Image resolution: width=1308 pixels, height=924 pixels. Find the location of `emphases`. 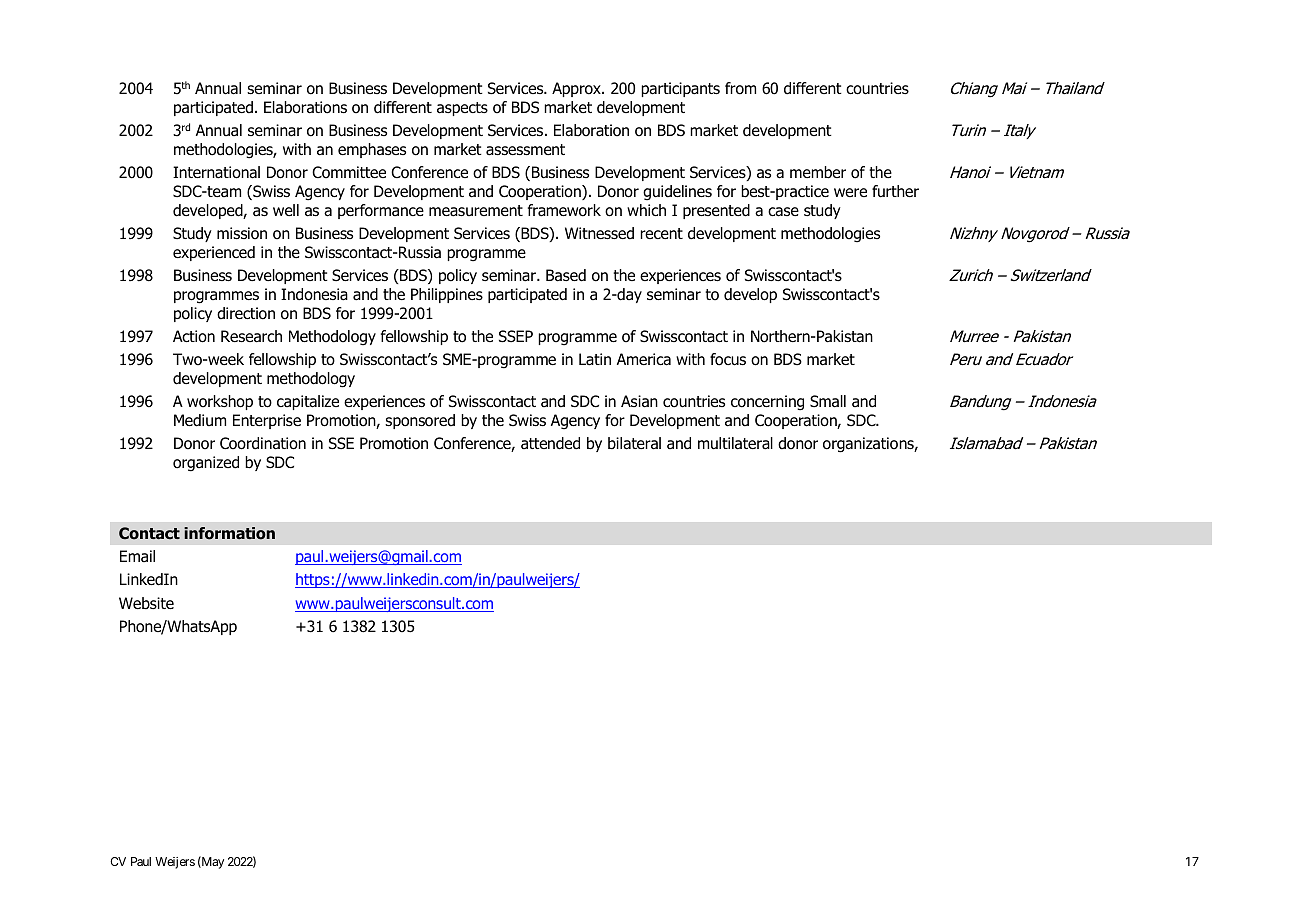

emphases is located at coordinates (372, 150).
